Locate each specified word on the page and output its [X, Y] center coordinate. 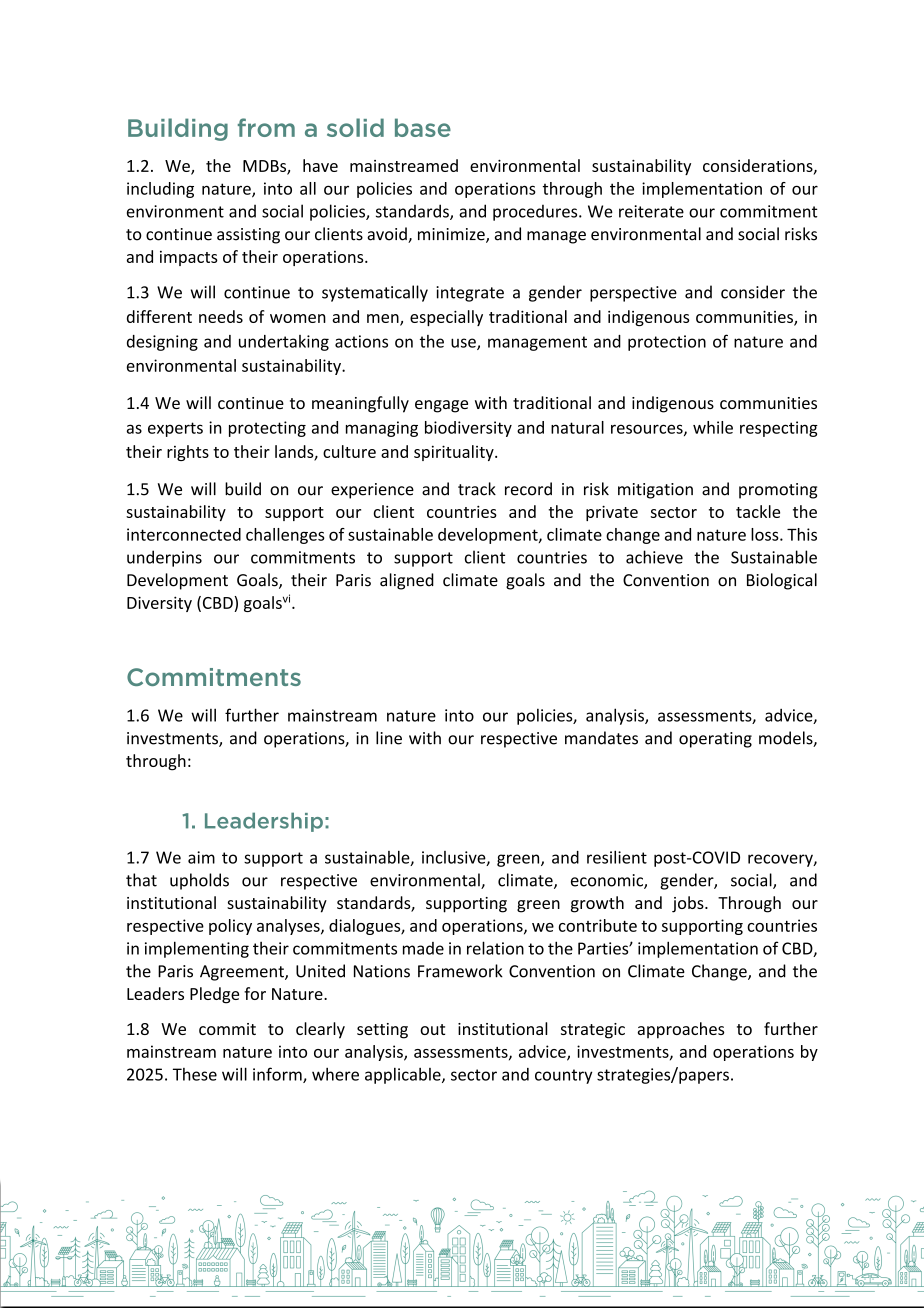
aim [201, 857]
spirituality [455, 453]
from [266, 127]
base [423, 127]
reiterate [651, 211]
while [713, 427]
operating [715, 740]
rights [188, 453]
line [389, 738]
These [195, 1074]
